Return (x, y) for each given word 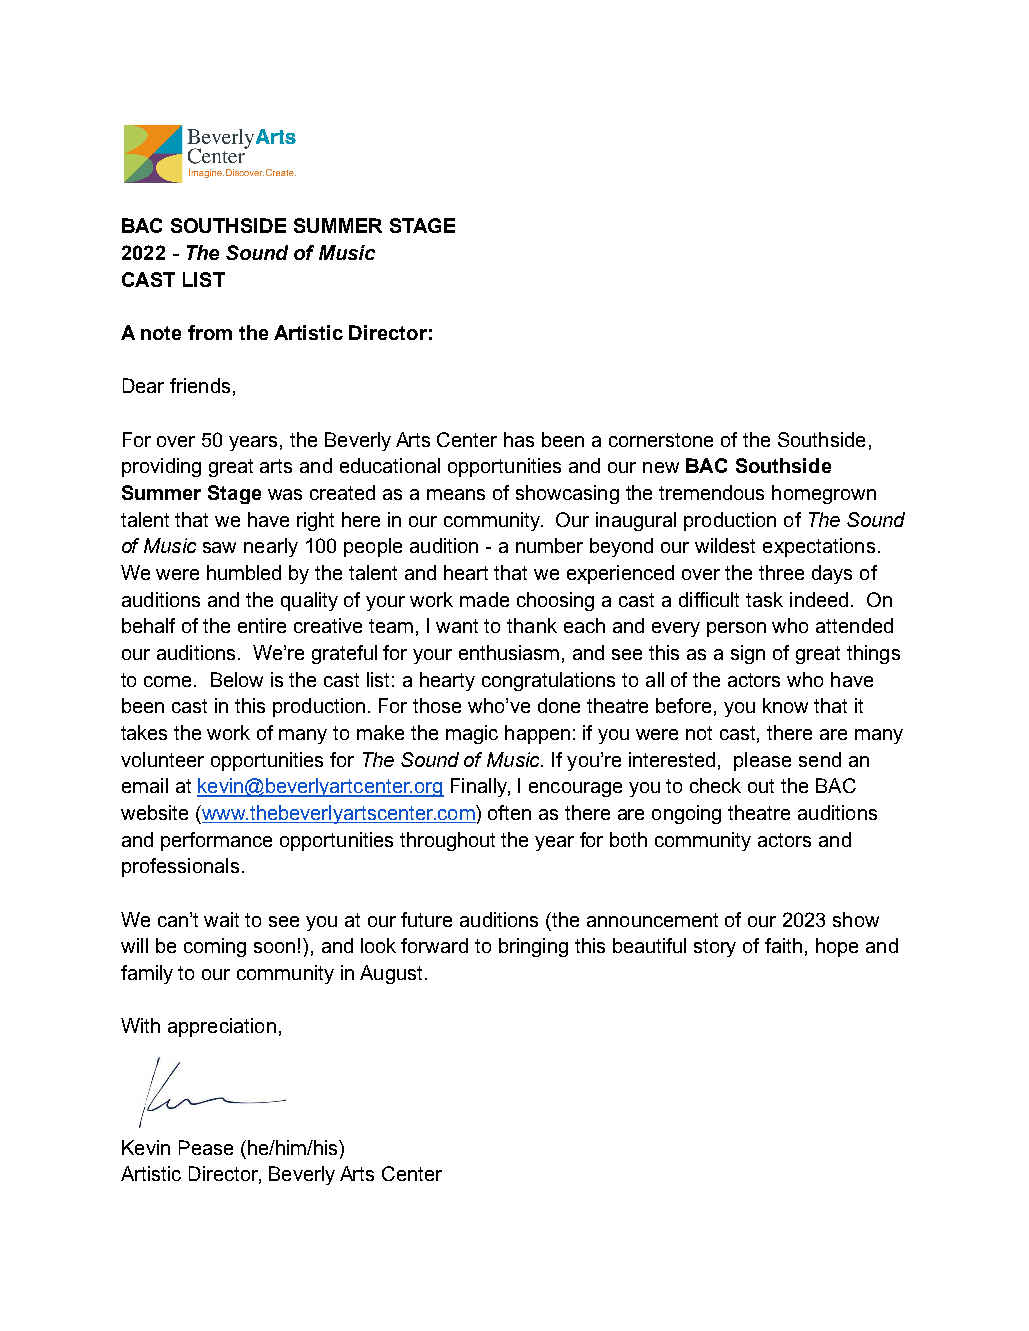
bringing (533, 947)
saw (219, 547)
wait (221, 919)
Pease (206, 1147)
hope (837, 947)
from (210, 332)
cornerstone (661, 440)
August (391, 974)
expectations (819, 547)
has (519, 439)
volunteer (162, 759)
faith (783, 945)
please (762, 761)
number (549, 545)
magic (472, 734)
